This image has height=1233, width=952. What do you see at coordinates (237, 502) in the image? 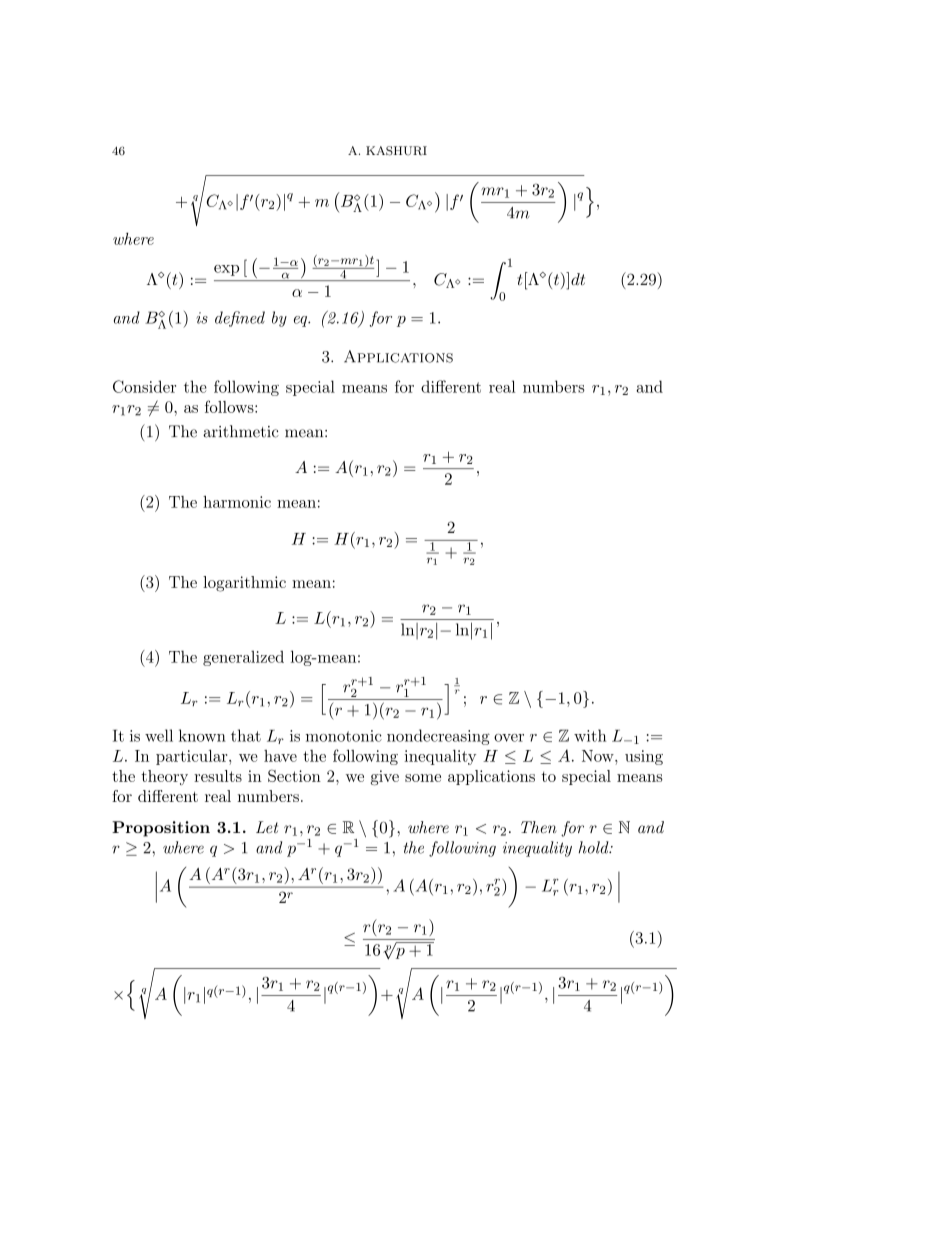
I see `harmonic` at bounding box center [237, 502].
